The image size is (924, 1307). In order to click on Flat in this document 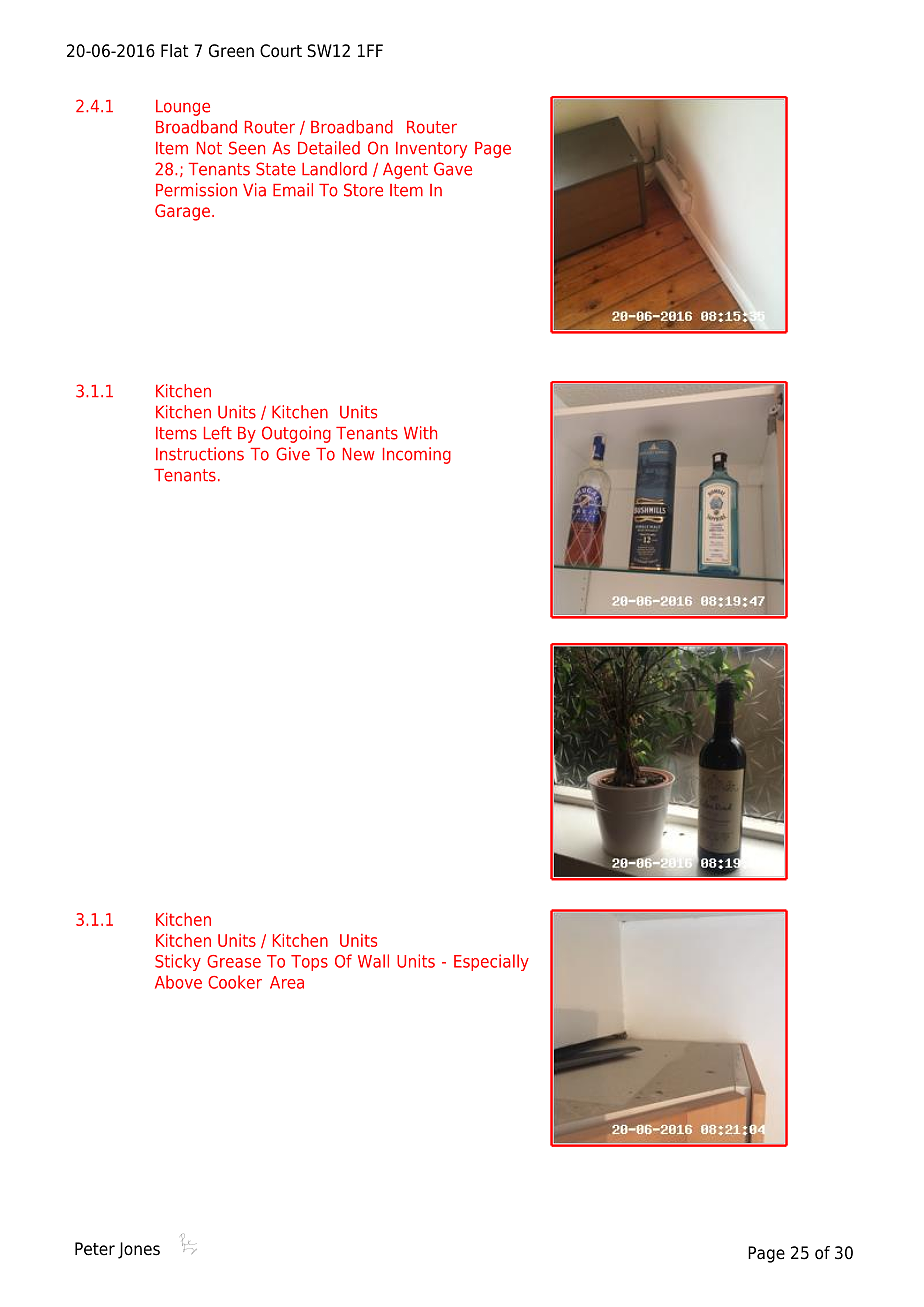, I will do `click(174, 51)`.
